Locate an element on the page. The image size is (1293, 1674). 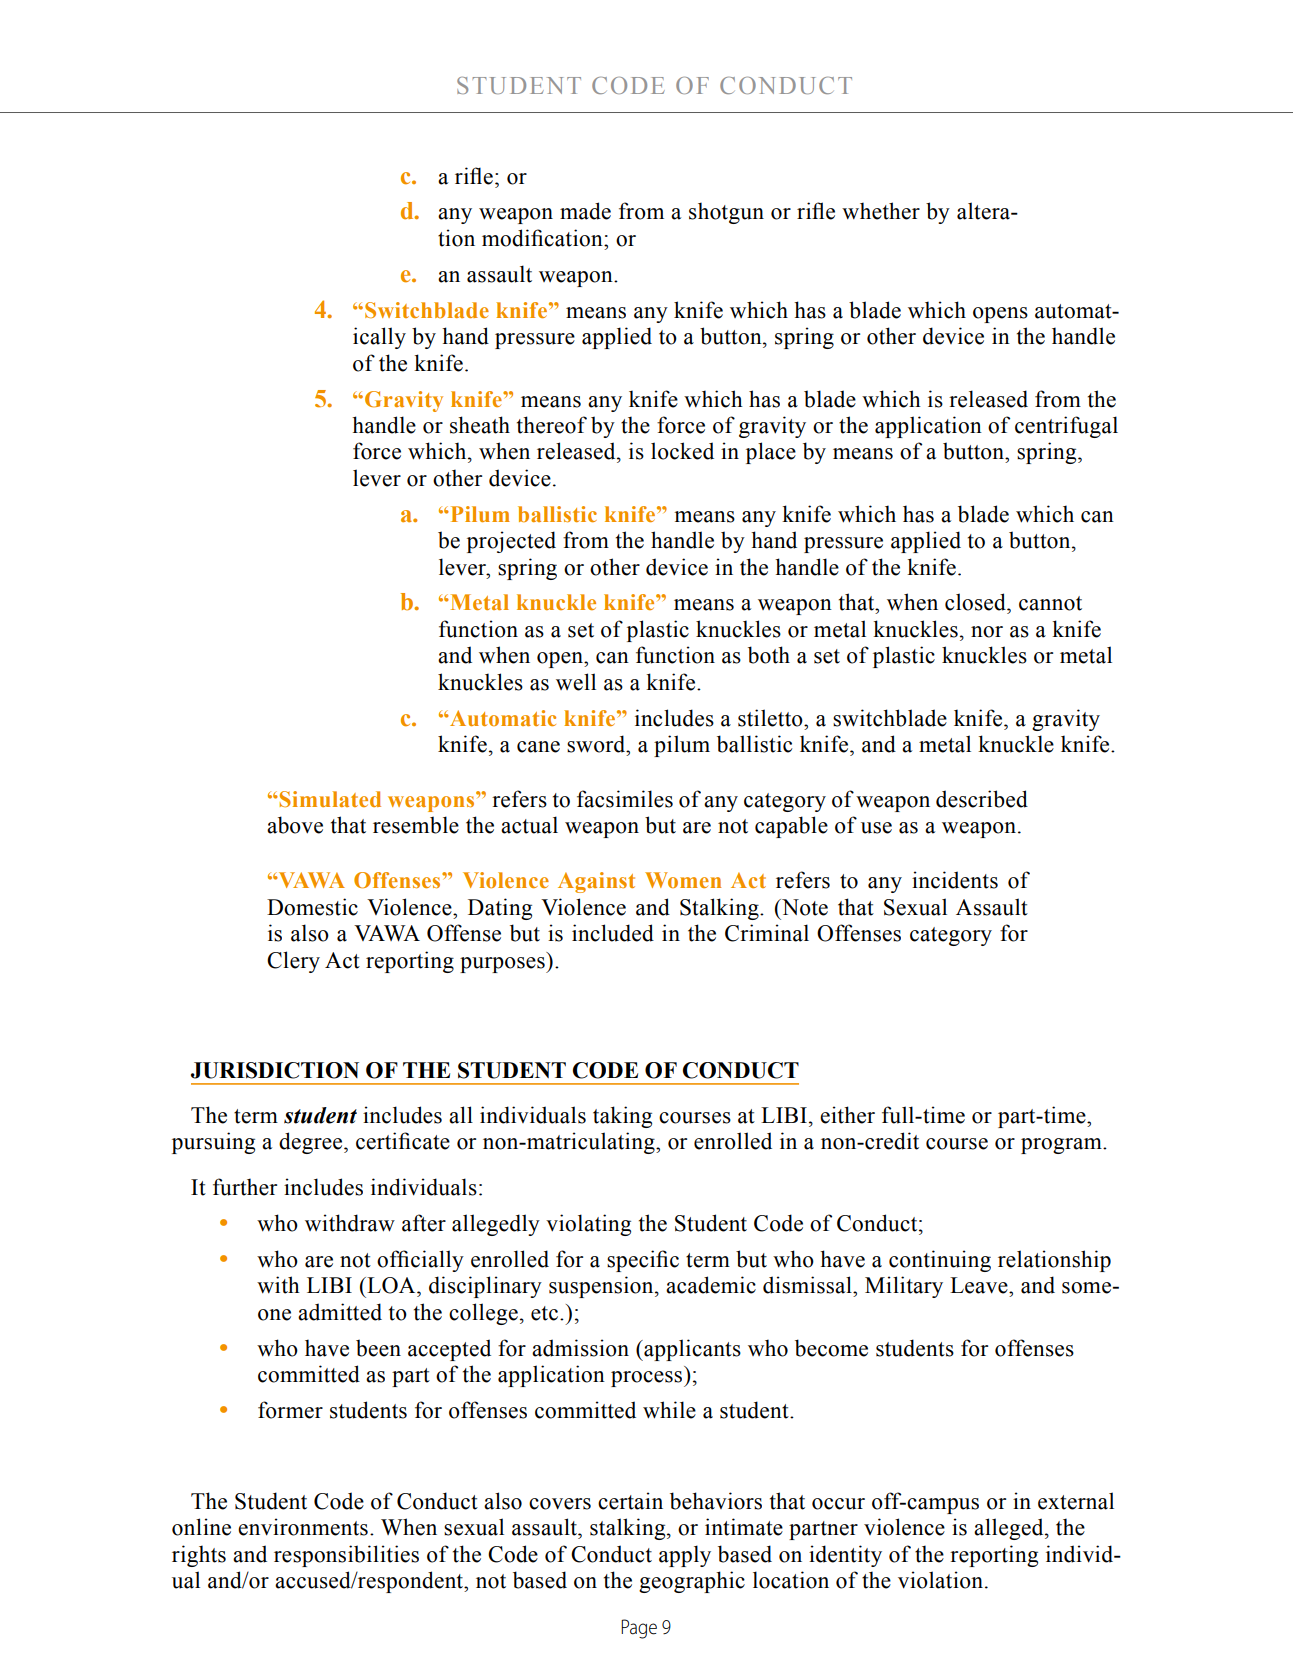
whether is located at coordinates (881, 211).
